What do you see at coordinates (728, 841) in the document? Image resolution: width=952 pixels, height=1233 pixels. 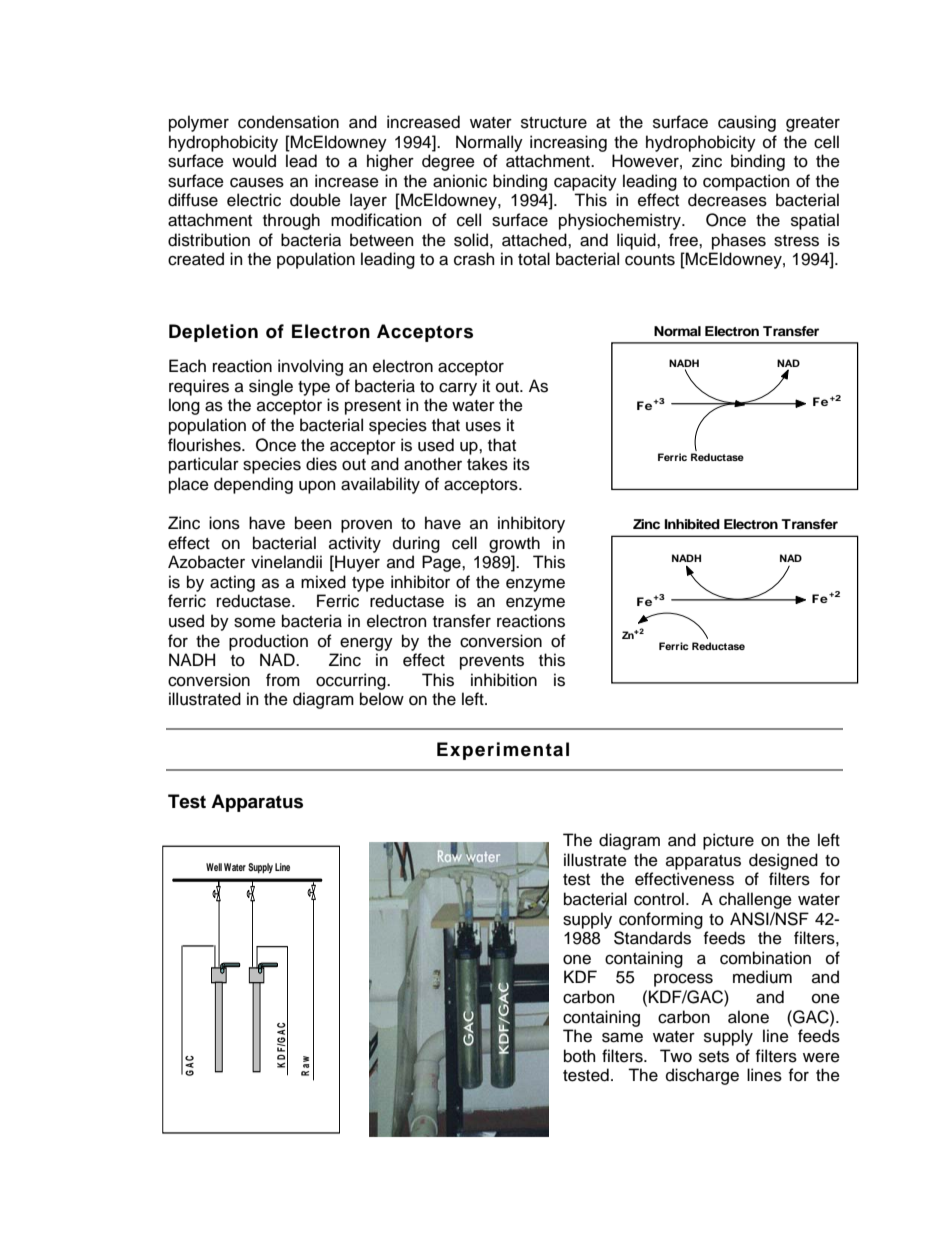 I see `picture` at bounding box center [728, 841].
